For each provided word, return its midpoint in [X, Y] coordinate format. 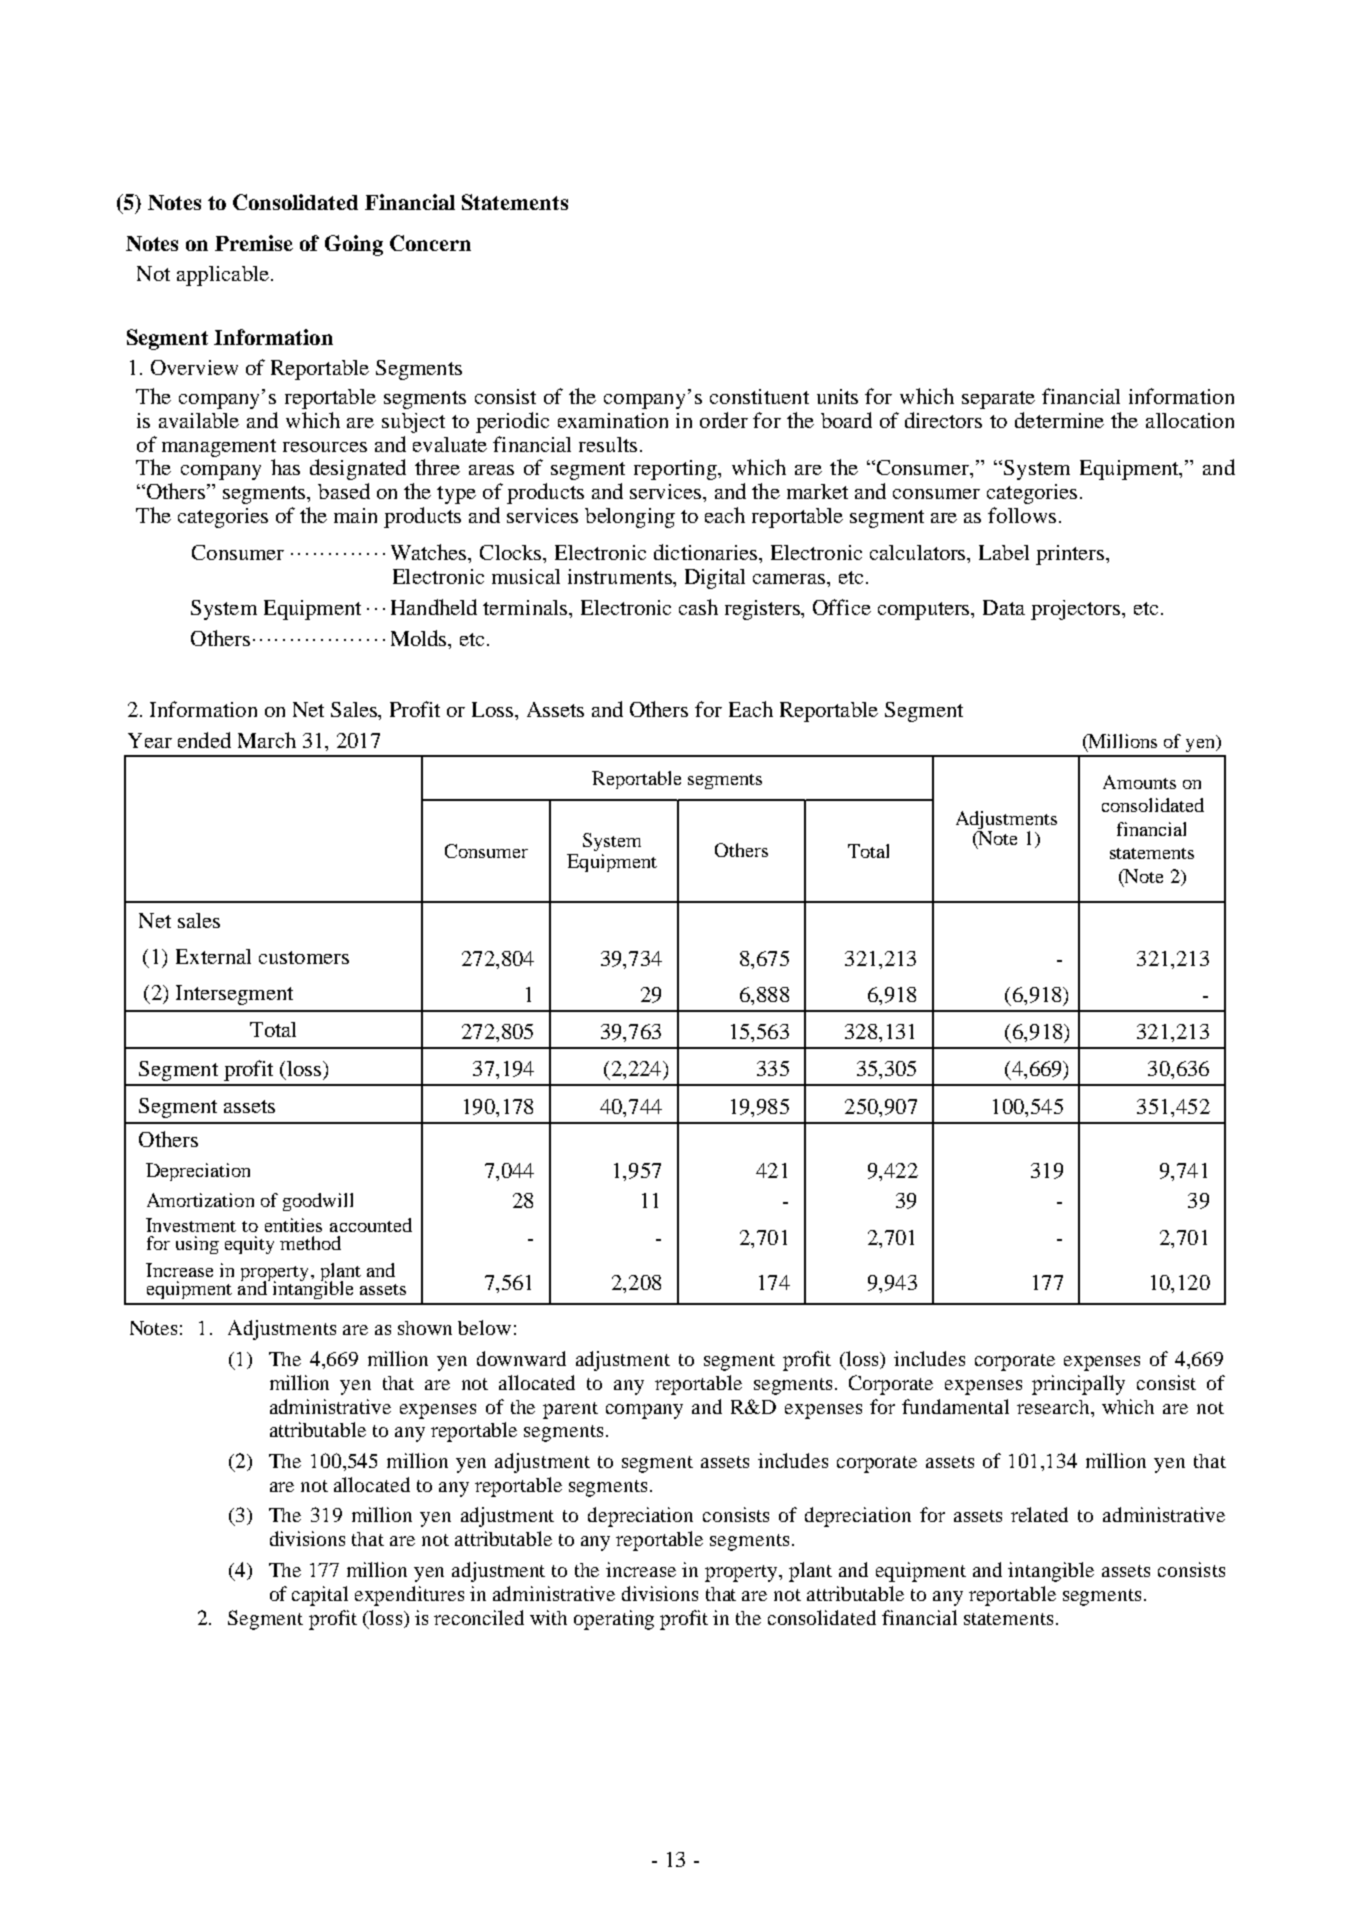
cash [698, 607]
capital [320, 1596]
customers [304, 957]
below [484, 1327]
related [1039, 1514]
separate [998, 400]
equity [249, 1245]
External [213, 956]
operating [614, 1620]
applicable [223, 276]
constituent [759, 396]
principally [1078, 1385]
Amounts [1139, 782]
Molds [420, 638]
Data [1004, 607]
